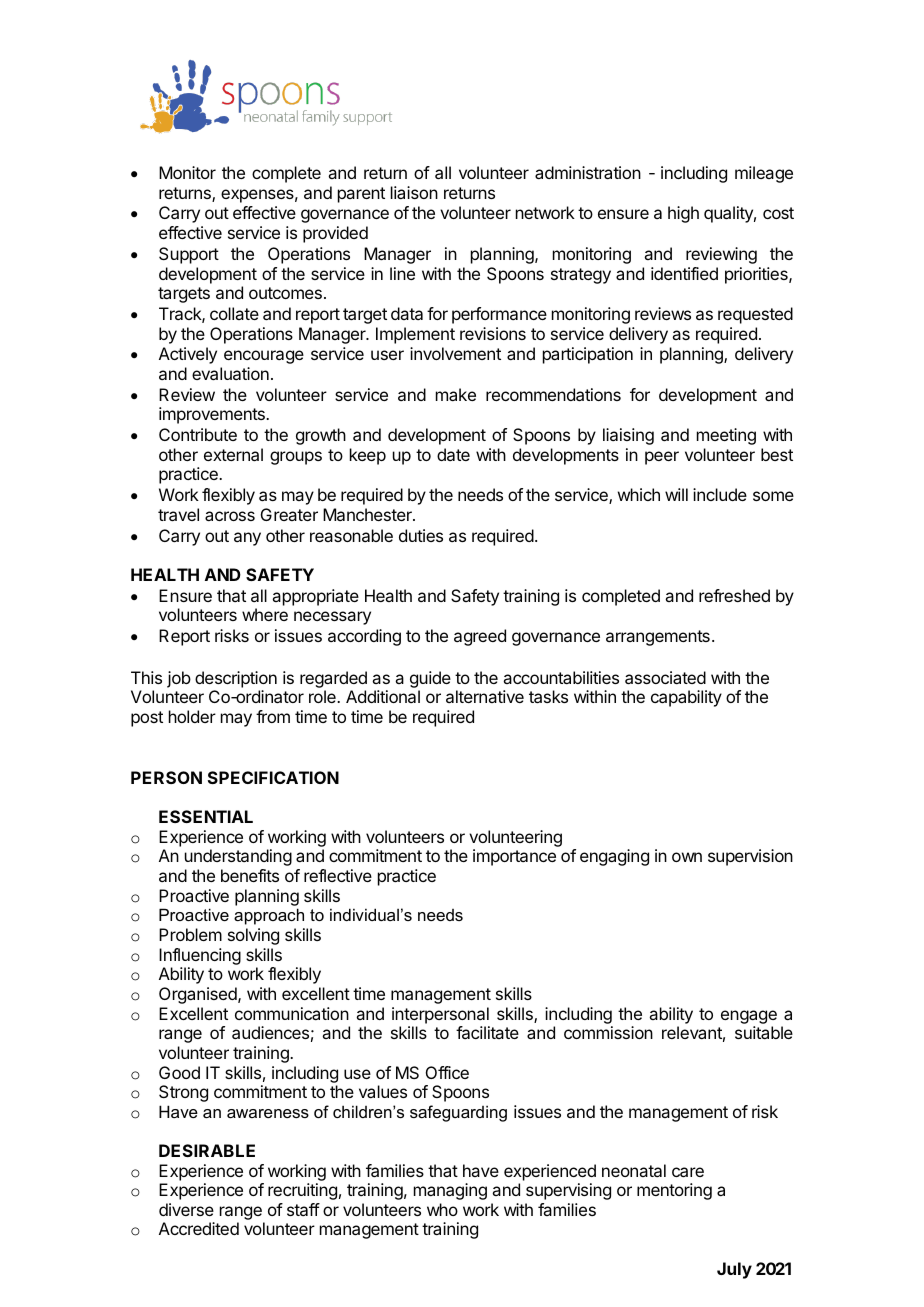  What do you see at coordinates (487, 1032) in the screenshot?
I see `facilitate` at bounding box center [487, 1032].
